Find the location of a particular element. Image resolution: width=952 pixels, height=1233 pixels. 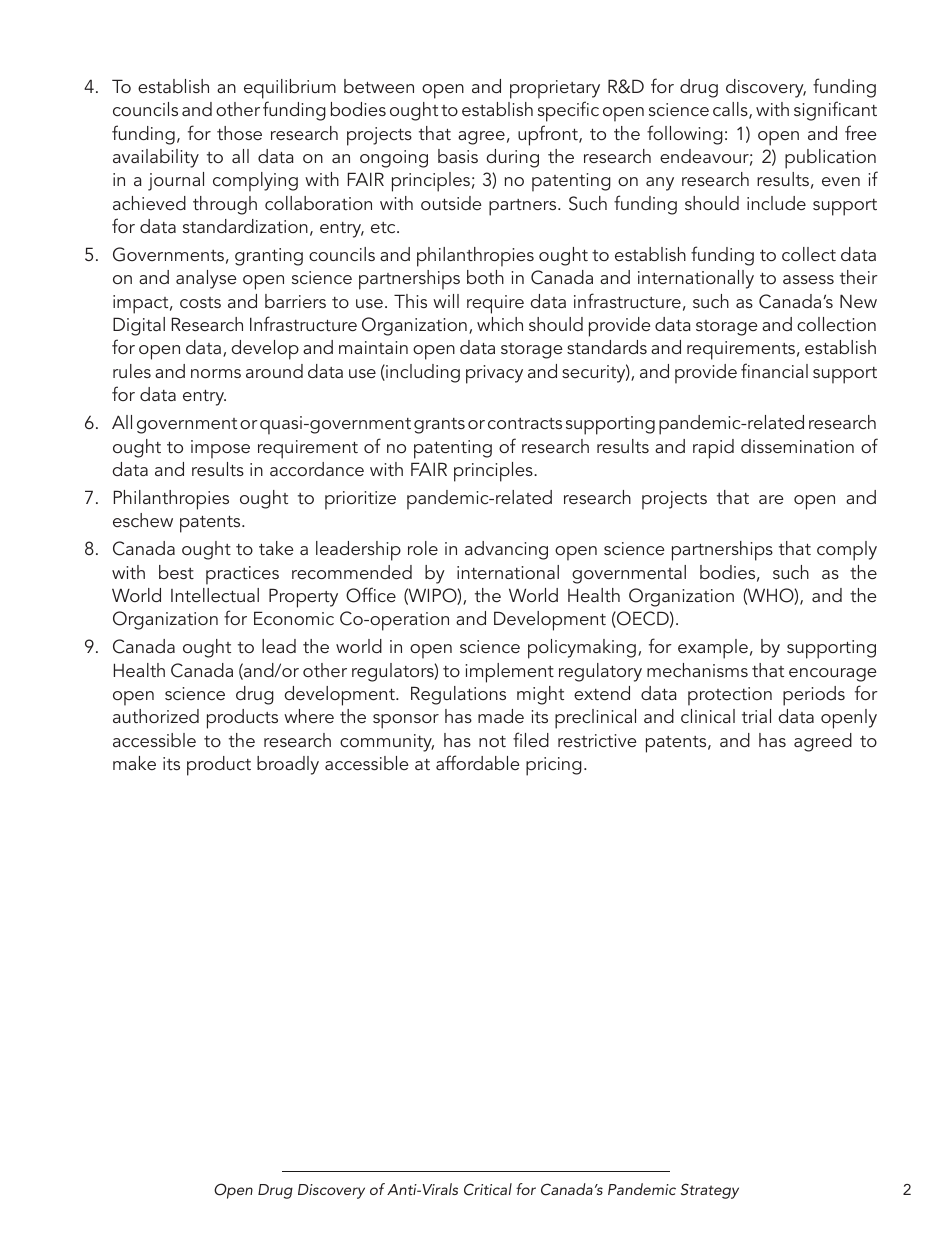

trial is located at coordinates (756, 716).
